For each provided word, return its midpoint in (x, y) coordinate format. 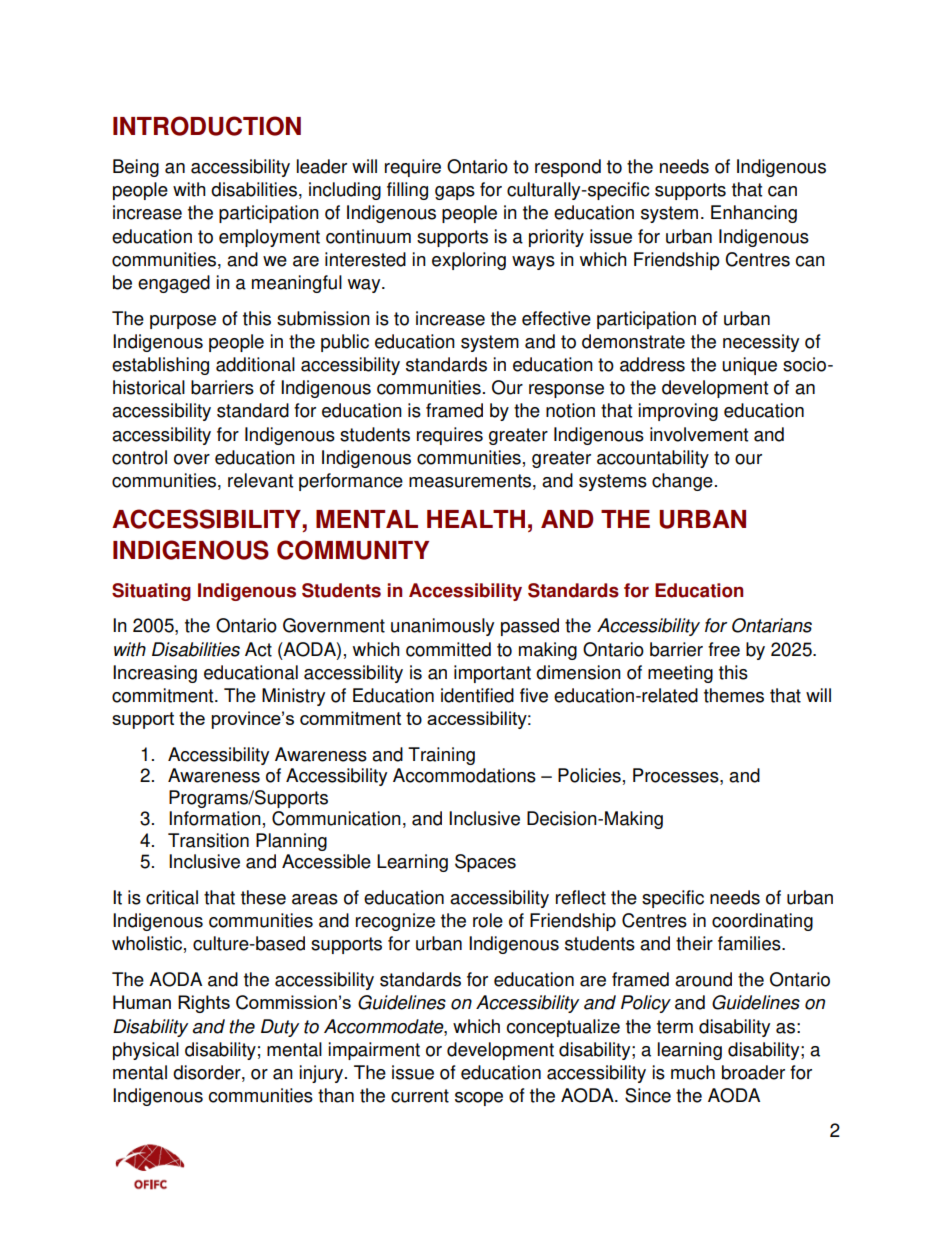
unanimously (442, 627)
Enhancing (754, 214)
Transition (208, 840)
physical (146, 1051)
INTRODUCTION (207, 126)
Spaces (485, 863)
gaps (455, 193)
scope (479, 1099)
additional (255, 364)
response (566, 391)
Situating (151, 592)
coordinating (762, 922)
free (724, 649)
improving (678, 412)
